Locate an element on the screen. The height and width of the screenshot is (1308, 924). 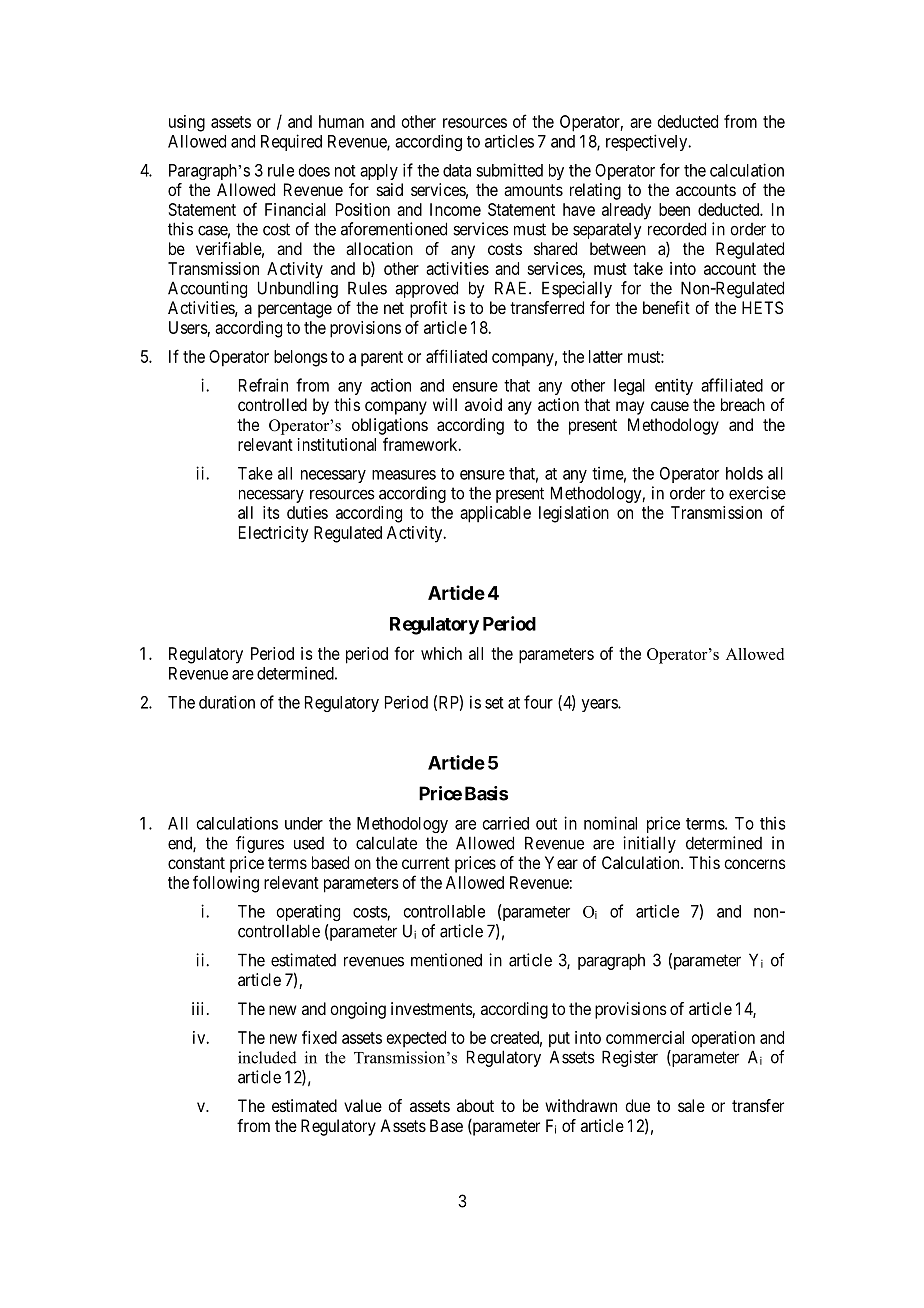
avoid is located at coordinates (483, 404).
